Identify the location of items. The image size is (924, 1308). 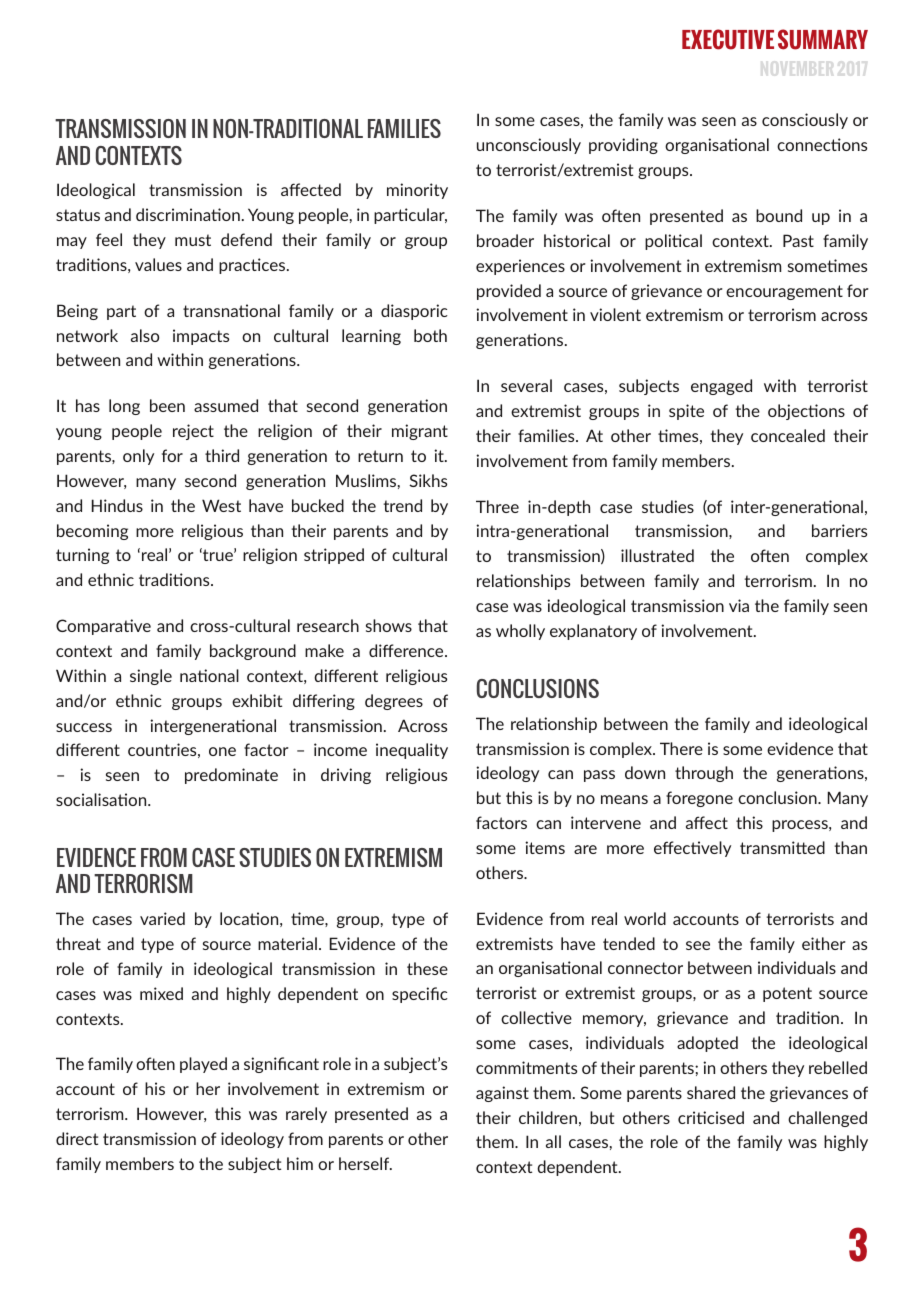
(545, 847).
